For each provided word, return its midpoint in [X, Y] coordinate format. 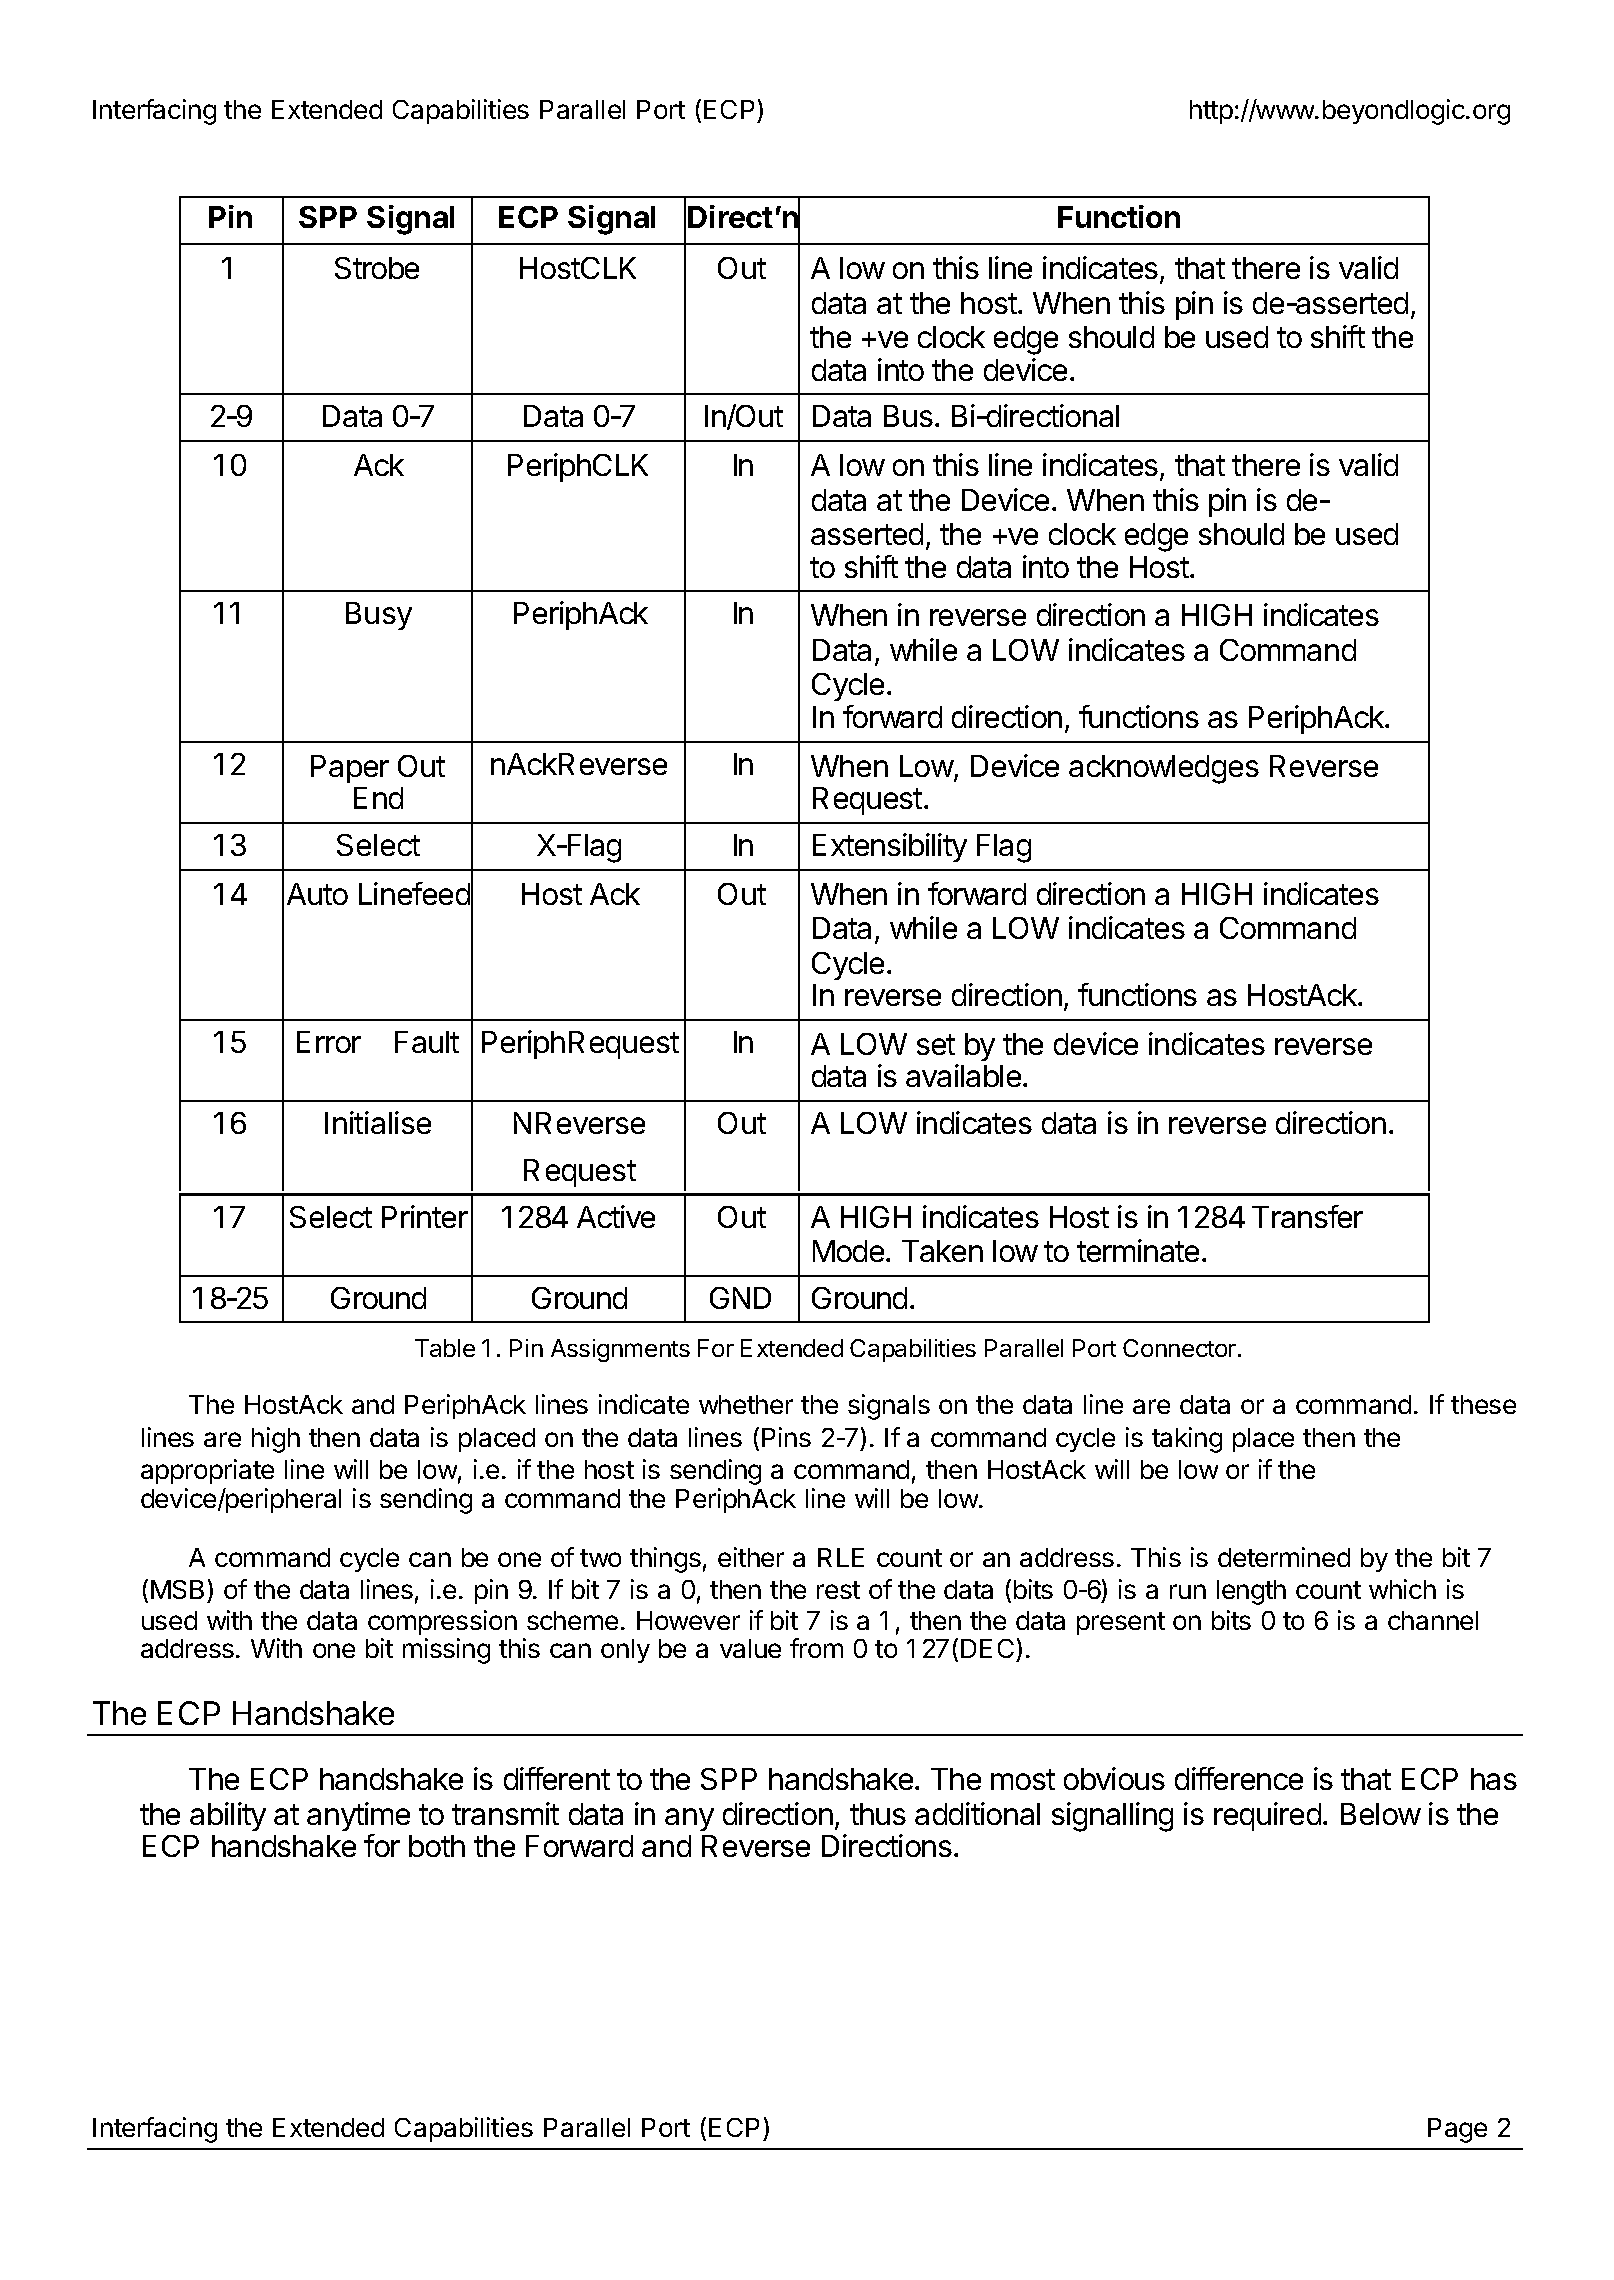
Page [1457, 2130]
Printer [425, 1216]
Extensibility [890, 847]
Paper [350, 769]
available [963, 1075]
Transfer [1307, 1216]
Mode [850, 1251]
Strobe [377, 268]
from [816, 1648]
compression [442, 1622]
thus [878, 1814]
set [936, 1044]
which [1402, 1589]
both [437, 1846]
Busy [379, 616]
